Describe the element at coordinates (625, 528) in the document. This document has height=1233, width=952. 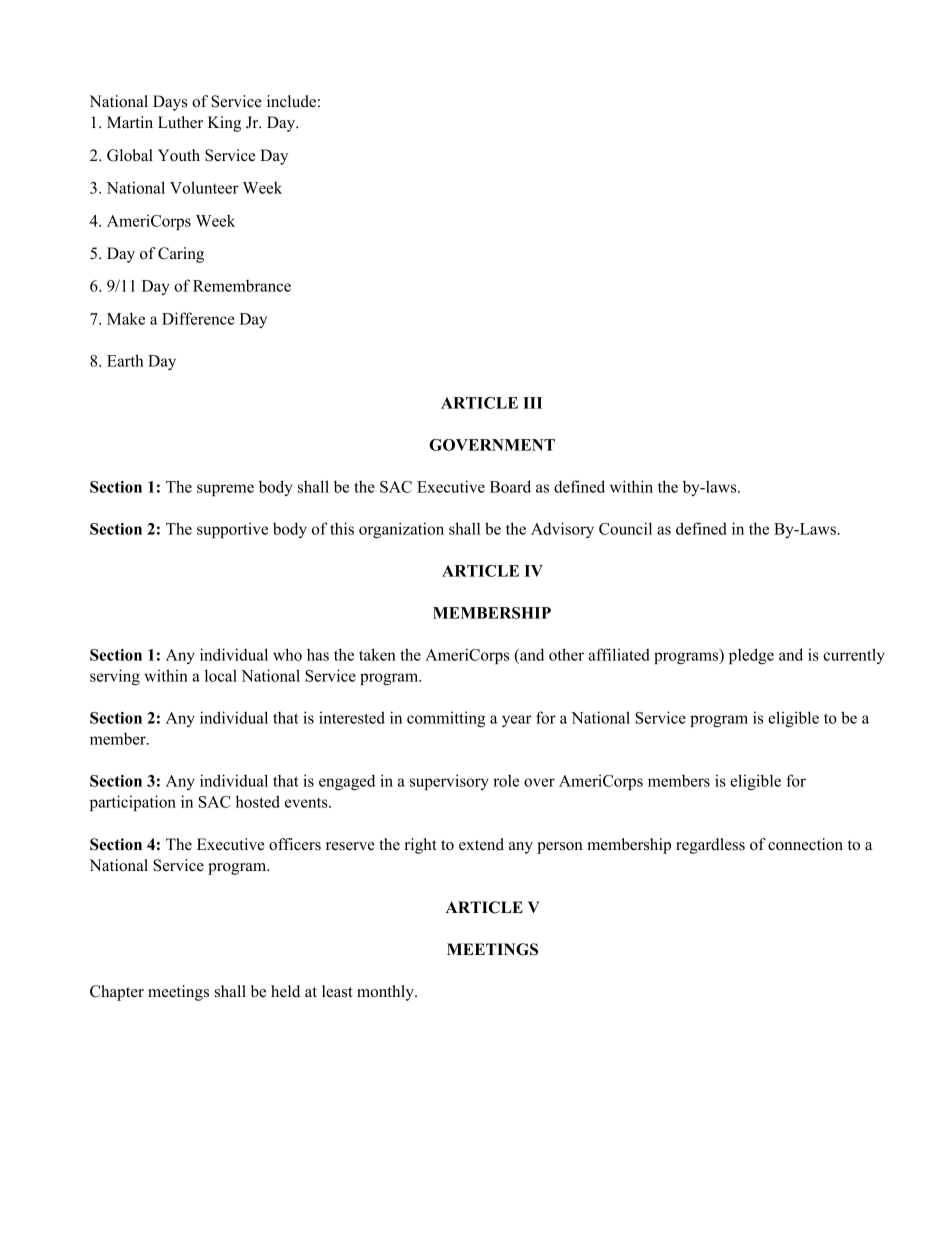
I see `Council` at that location.
